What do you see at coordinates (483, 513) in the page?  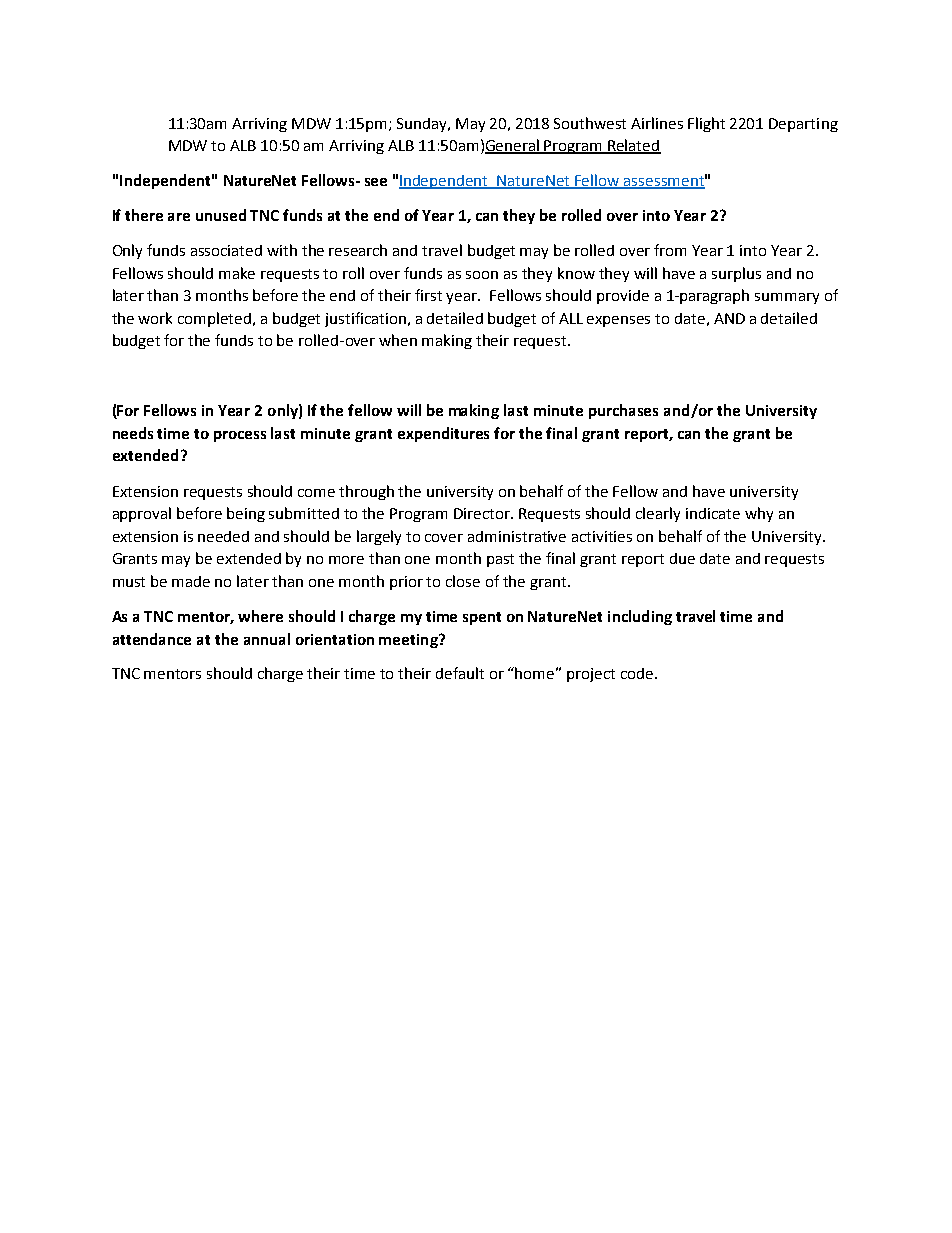 I see `Director` at bounding box center [483, 513].
